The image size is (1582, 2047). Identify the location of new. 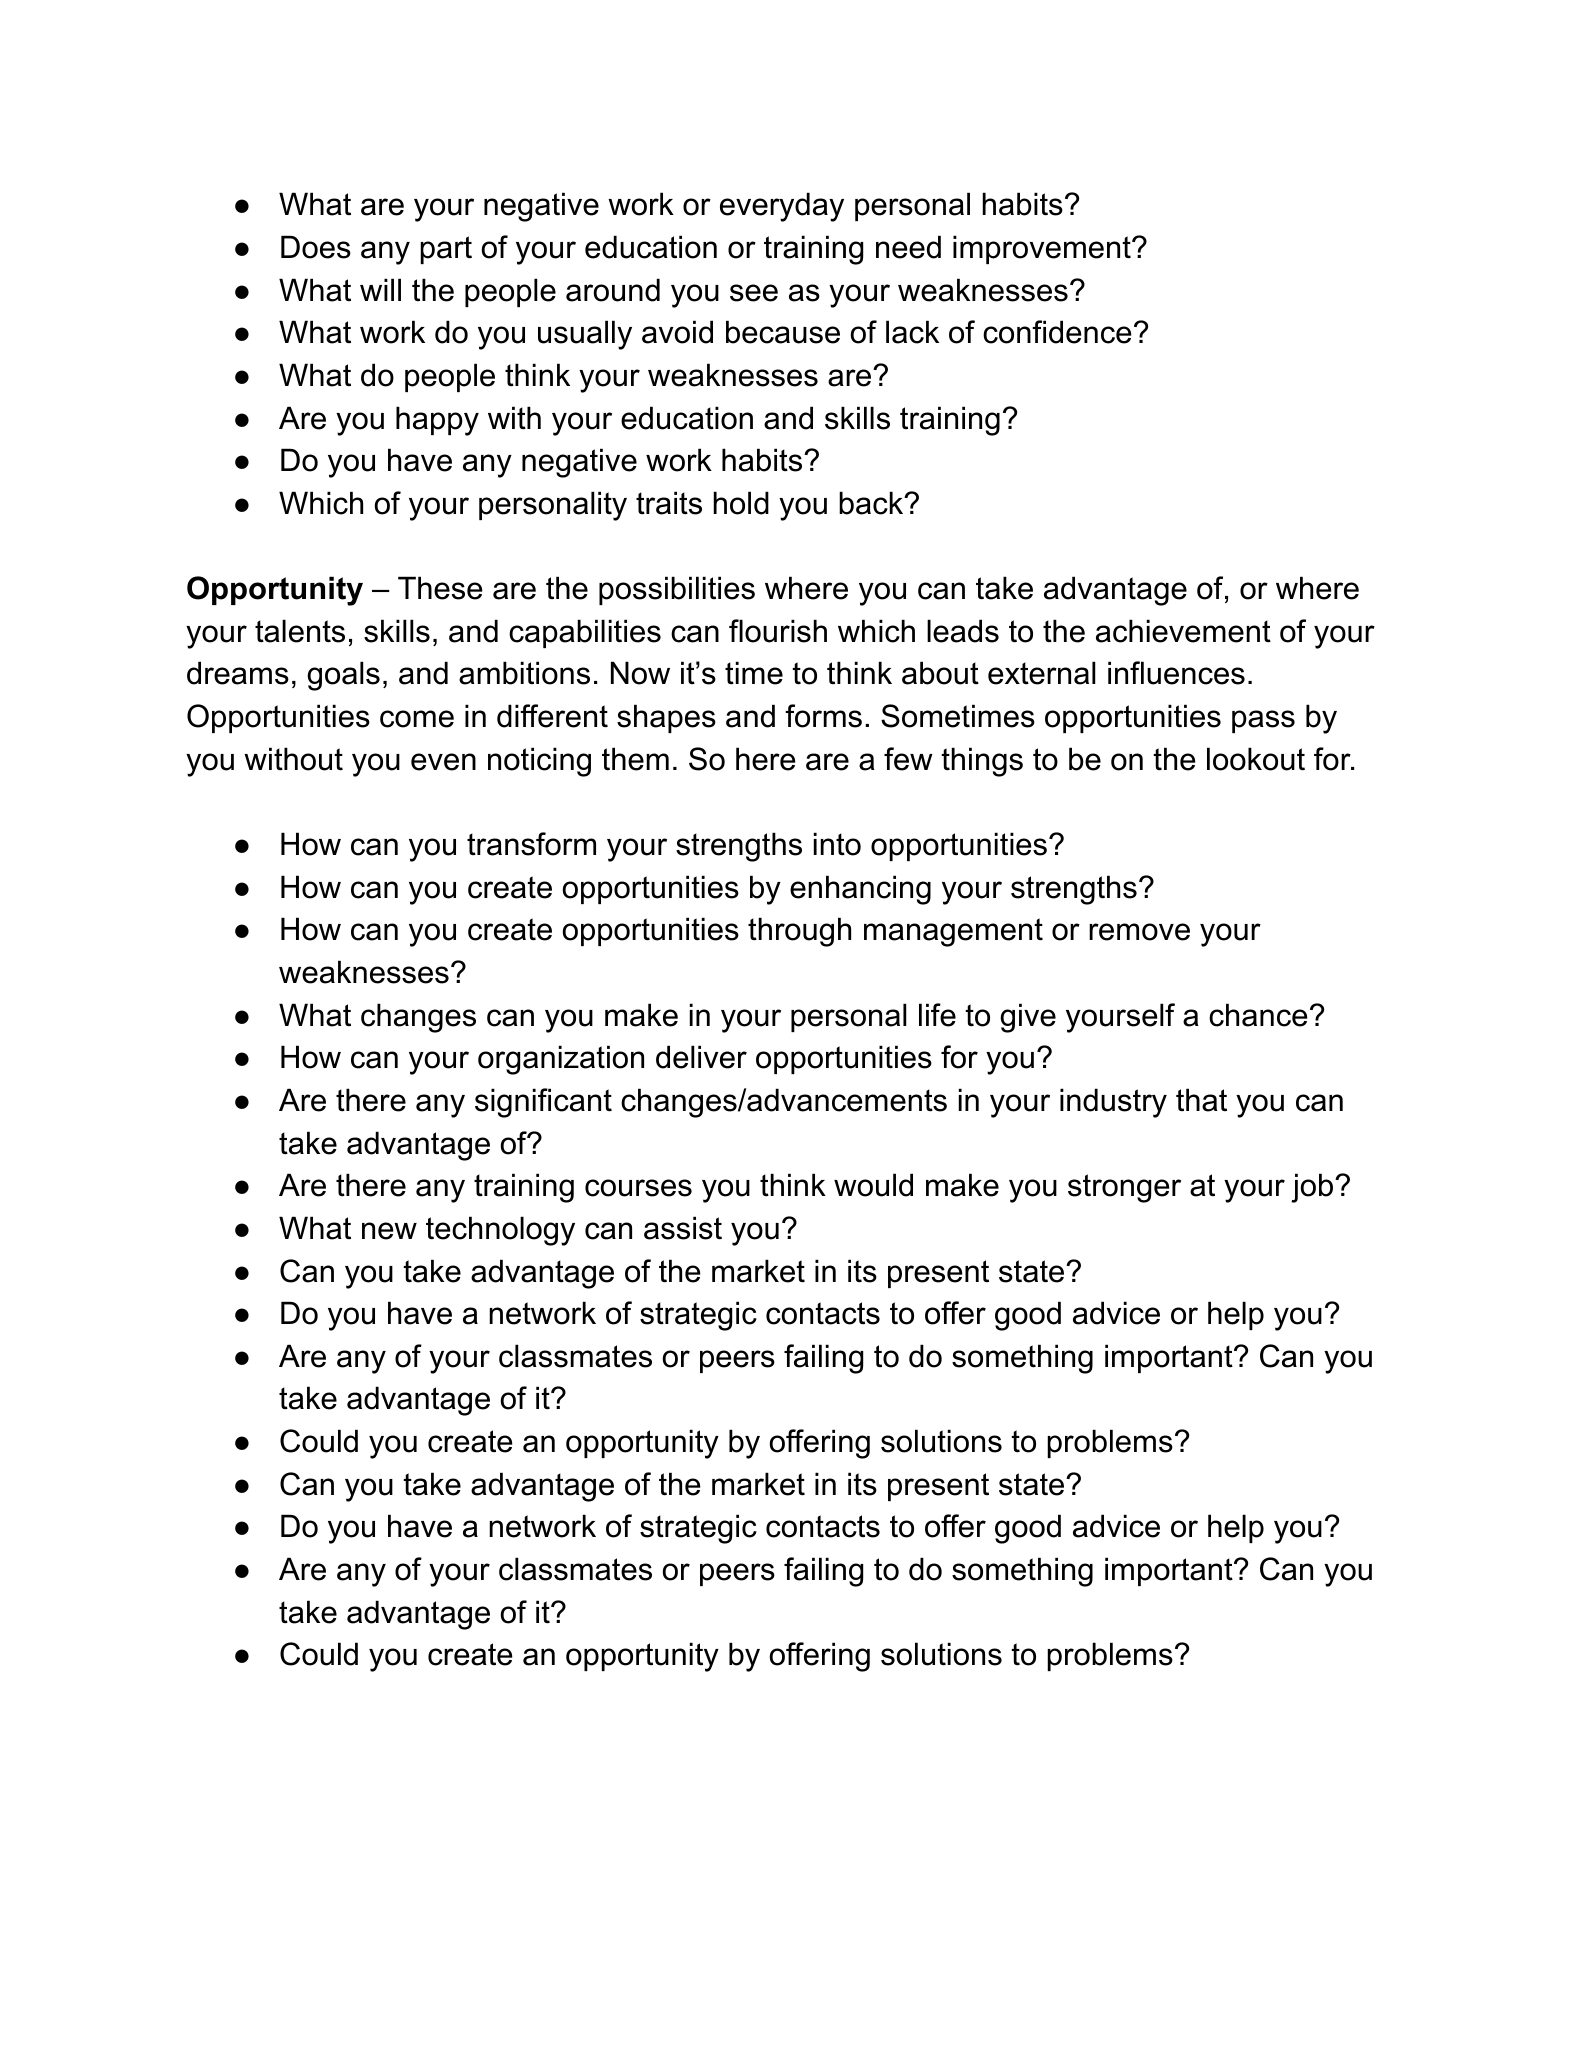
(389, 1231).
